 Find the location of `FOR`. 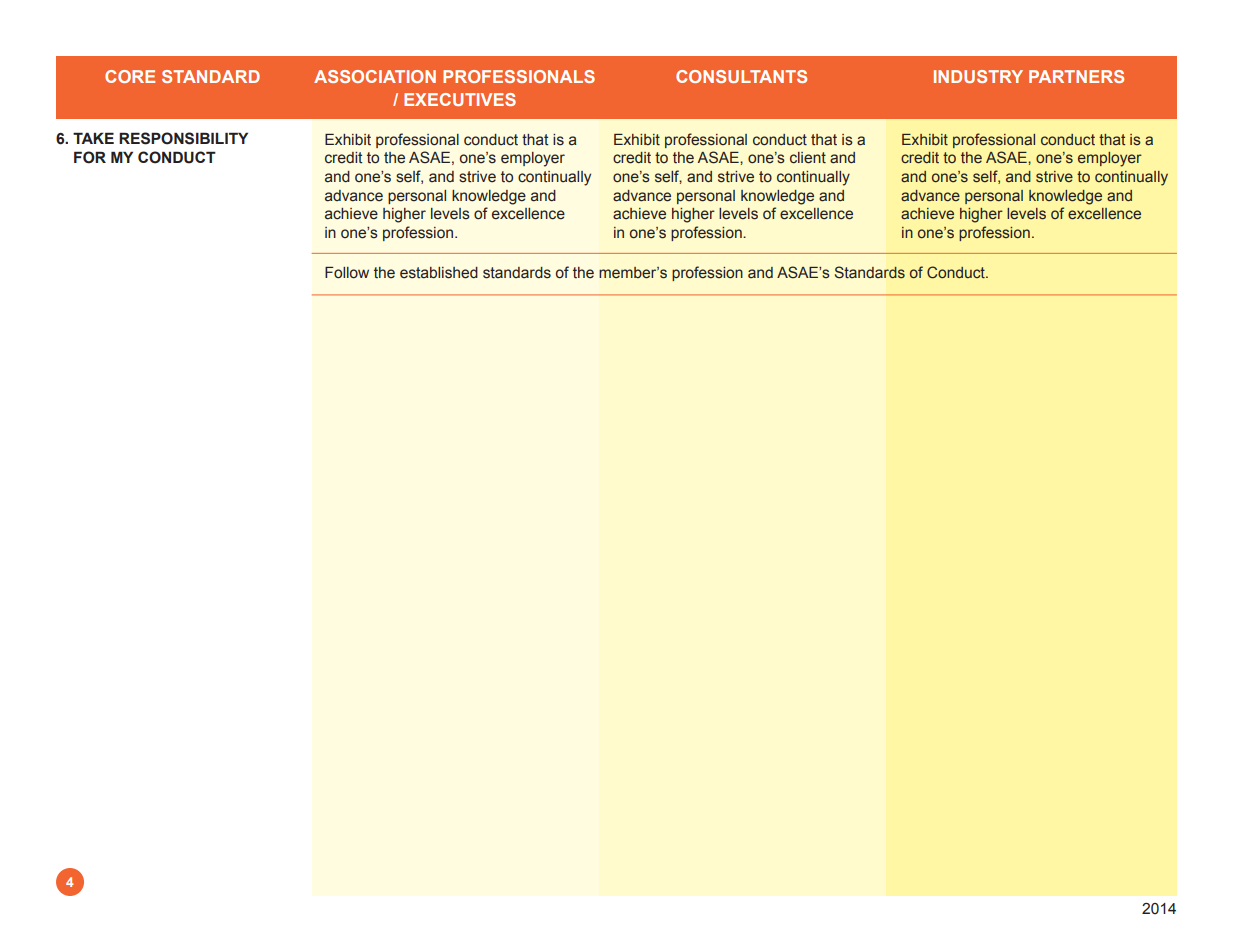

FOR is located at coordinates (90, 157).
